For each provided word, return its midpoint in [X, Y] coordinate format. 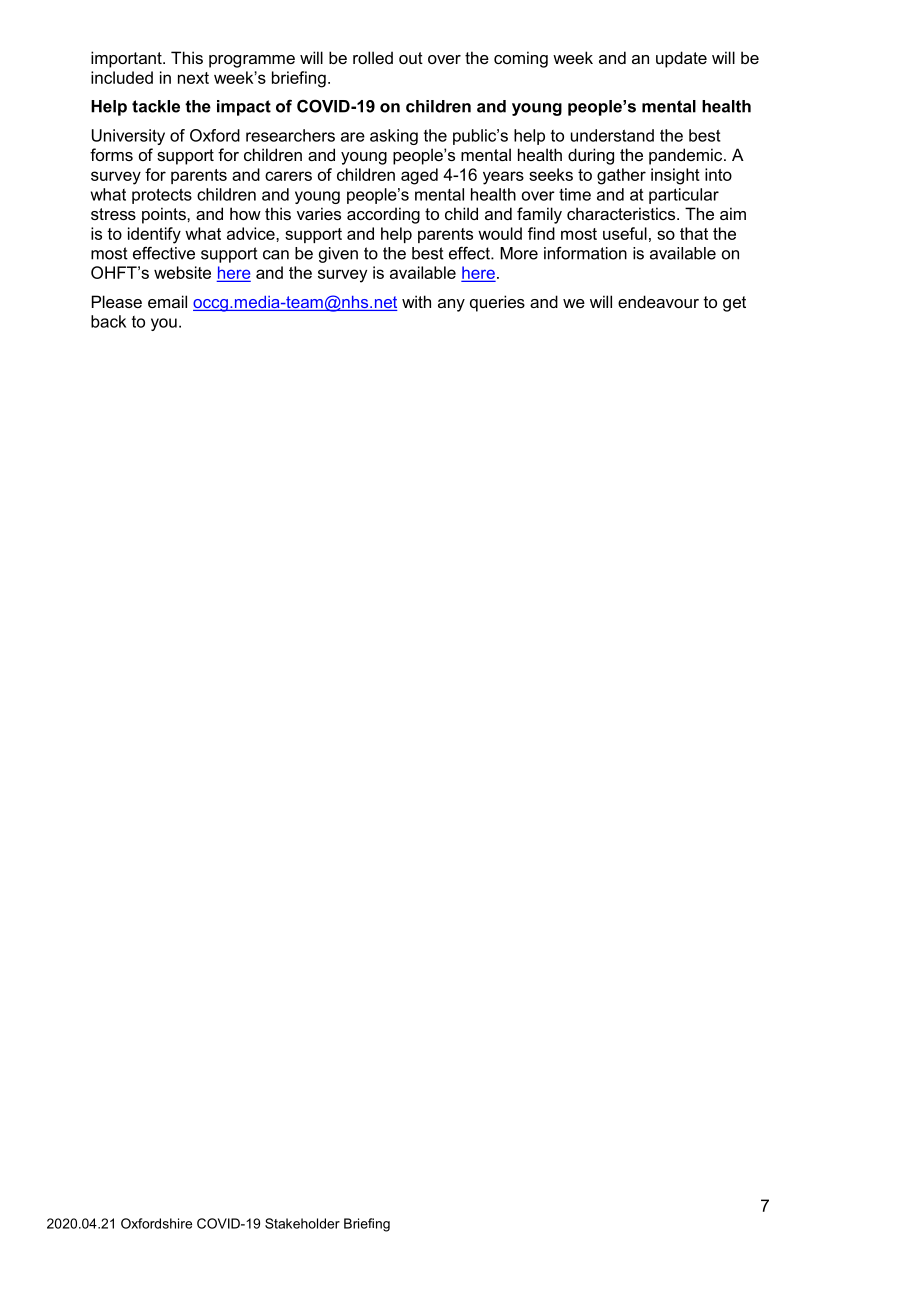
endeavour [658, 301]
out [411, 58]
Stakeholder [302, 1223]
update [681, 59]
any [451, 305]
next [193, 78]
